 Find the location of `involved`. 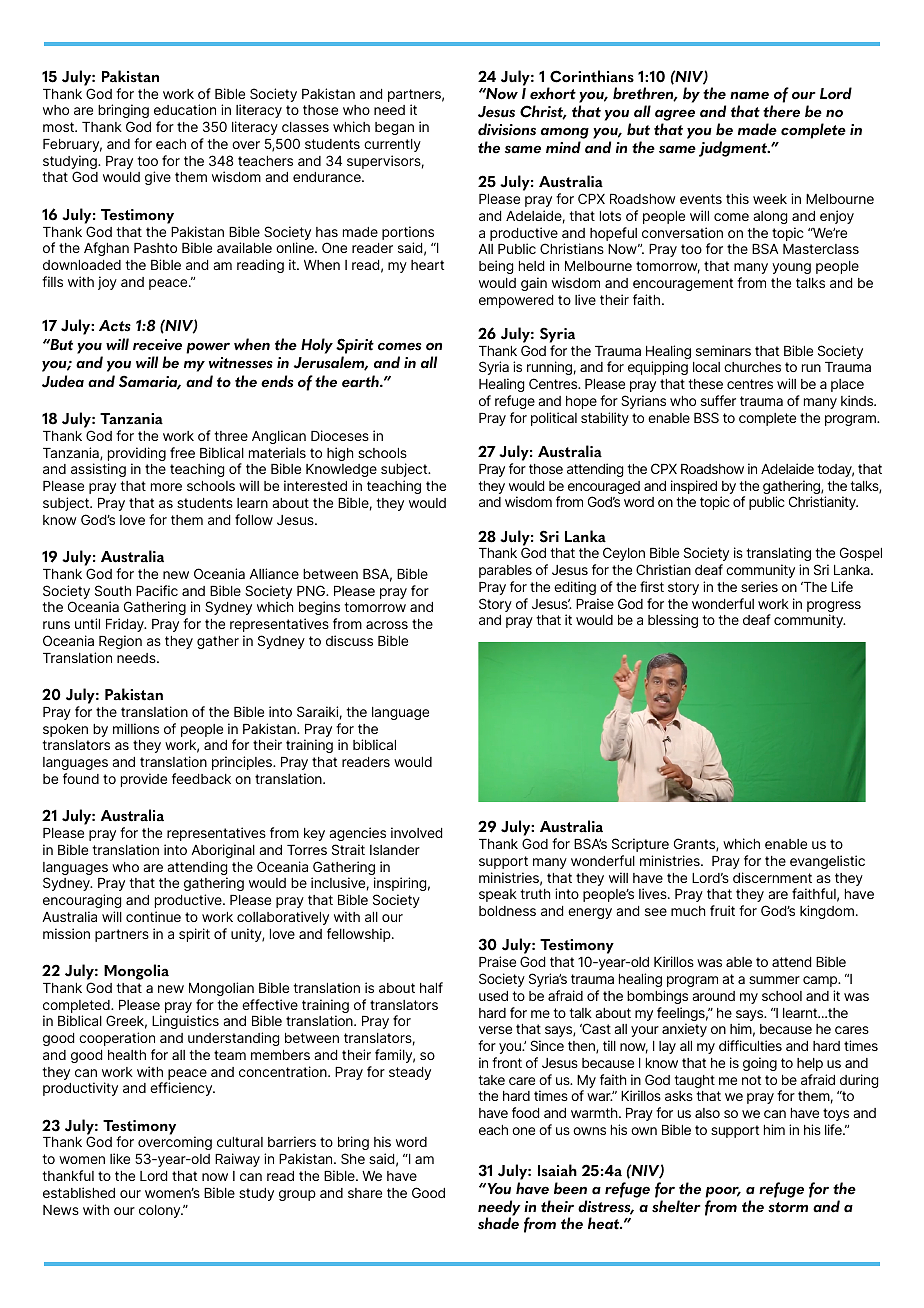

involved is located at coordinates (416, 832).
